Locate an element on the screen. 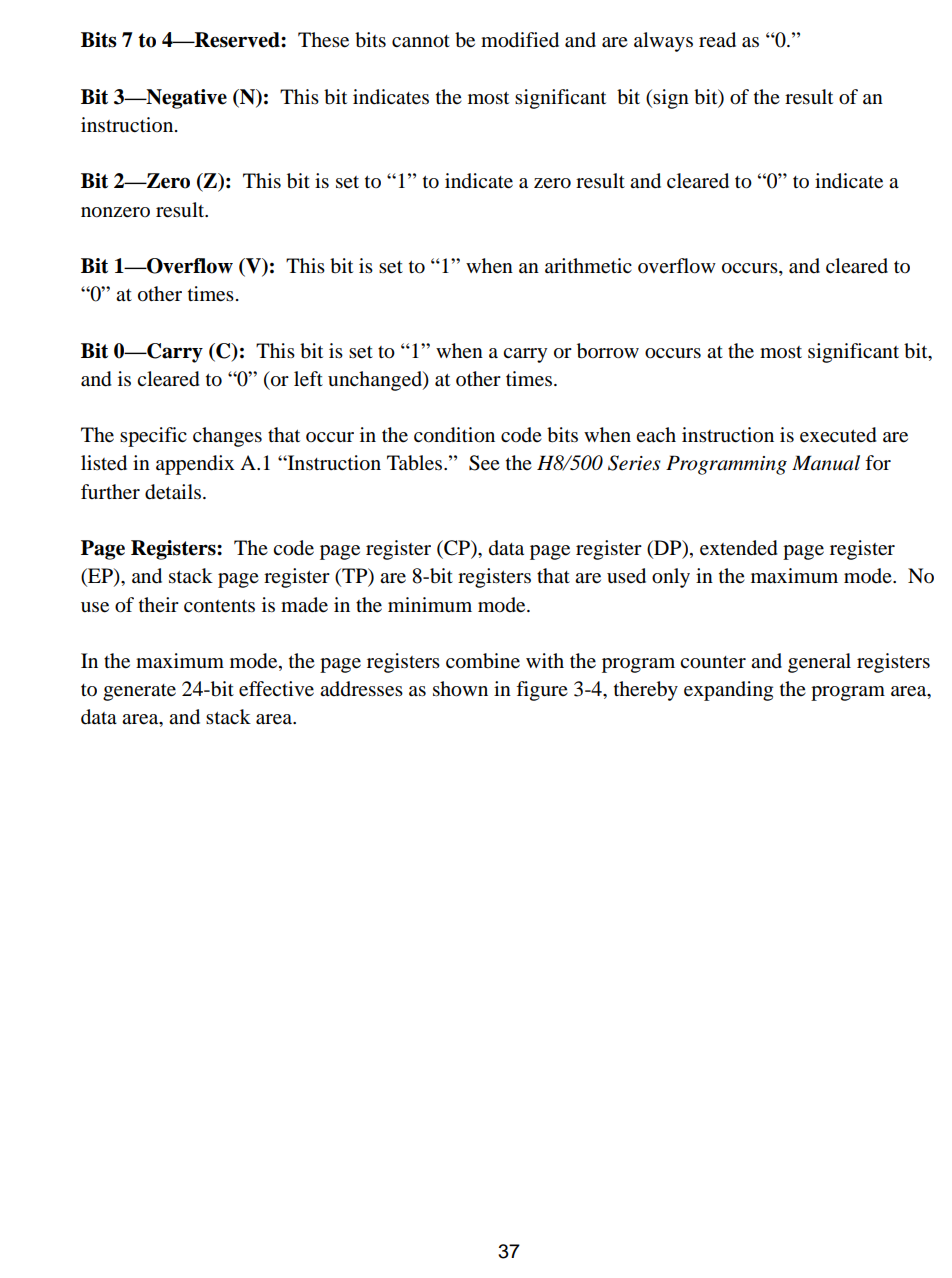  modified is located at coordinates (520, 40).
